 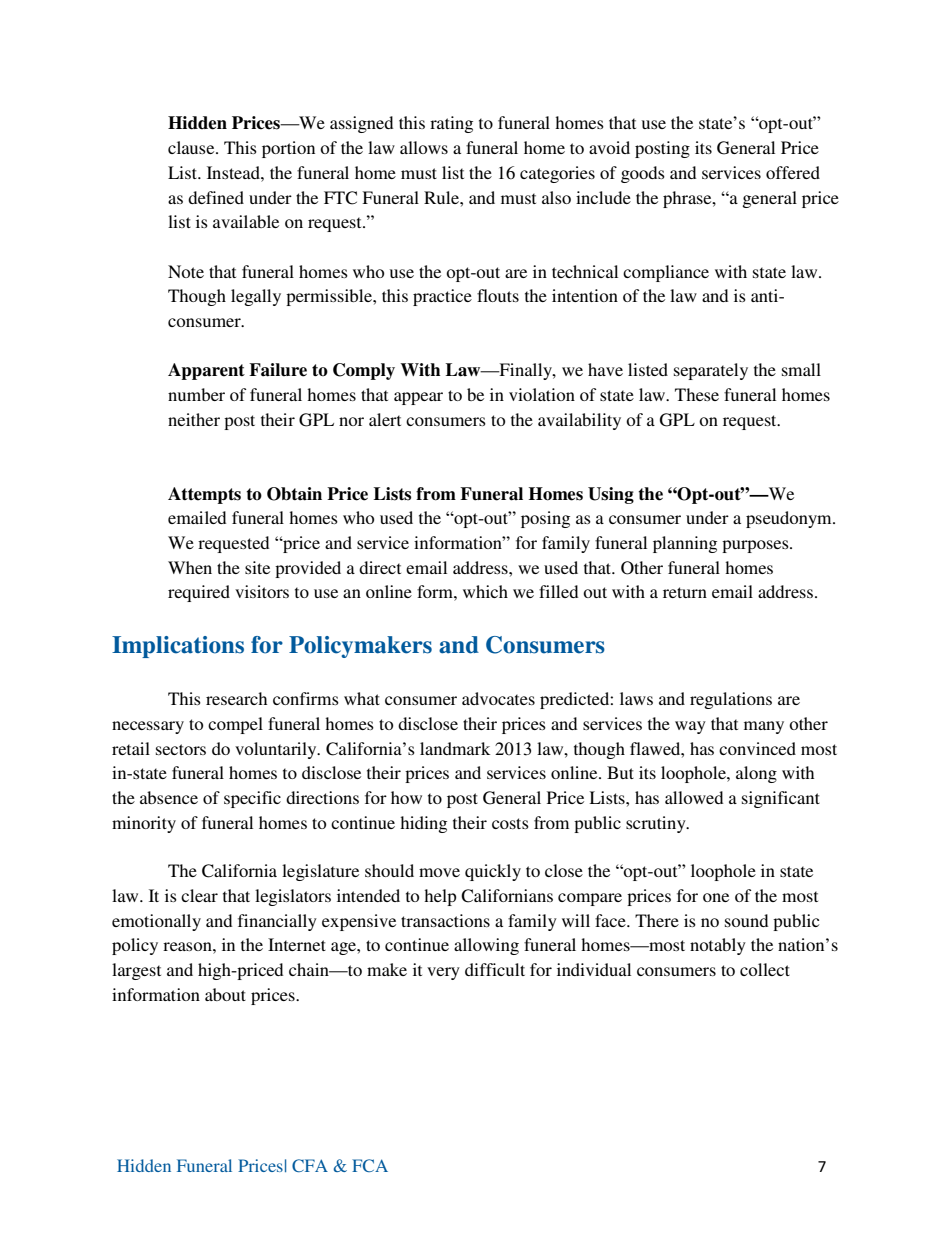 What do you see at coordinates (697, 394) in the screenshot?
I see `These` at bounding box center [697, 394].
